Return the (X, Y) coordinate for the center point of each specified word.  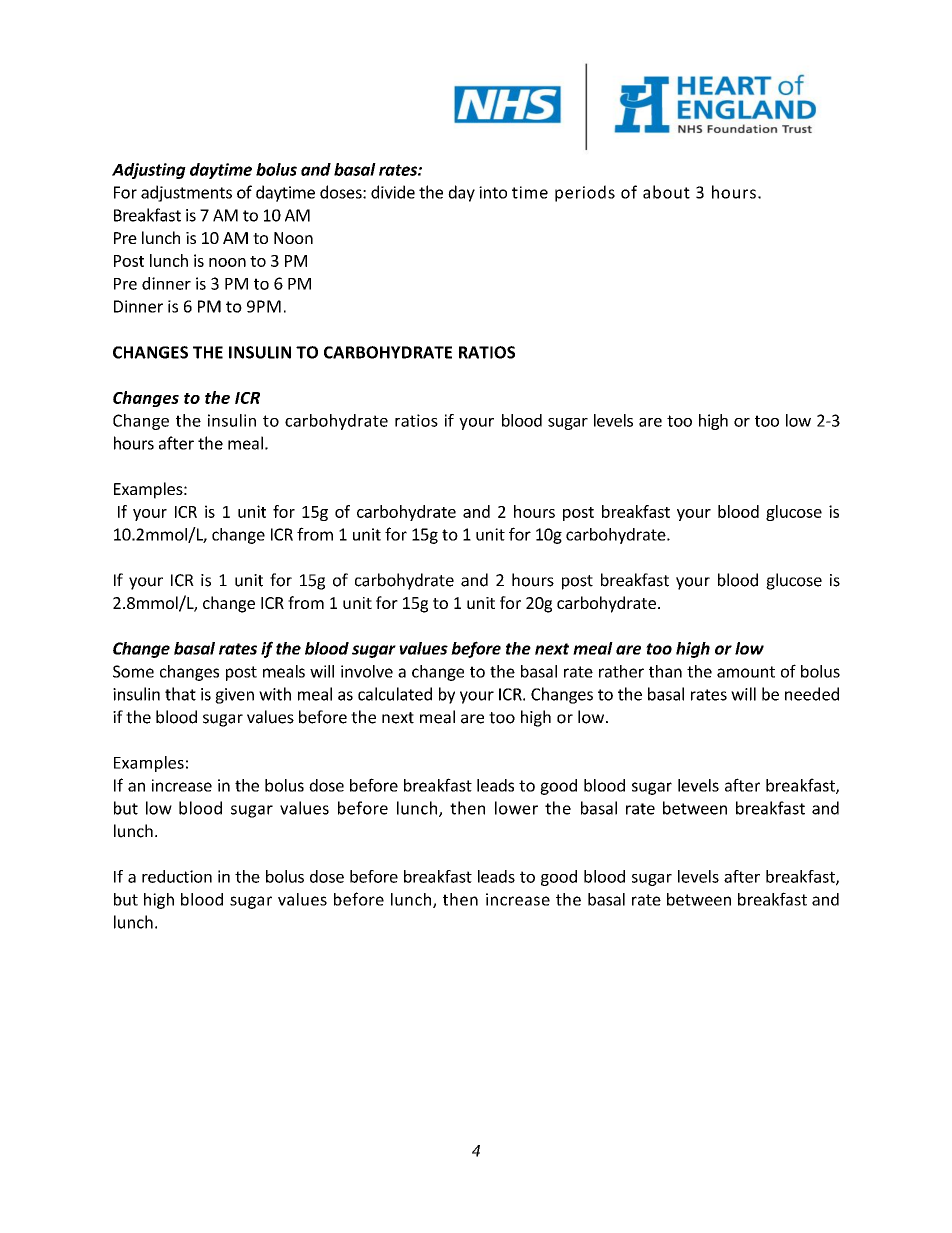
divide (393, 192)
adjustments (186, 193)
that (180, 694)
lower (516, 808)
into (493, 192)
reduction (177, 876)
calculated (395, 694)
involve (367, 671)
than (665, 671)
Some (133, 671)
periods (585, 193)
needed (812, 694)
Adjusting (149, 171)
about (666, 192)
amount (746, 672)
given (234, 696)
